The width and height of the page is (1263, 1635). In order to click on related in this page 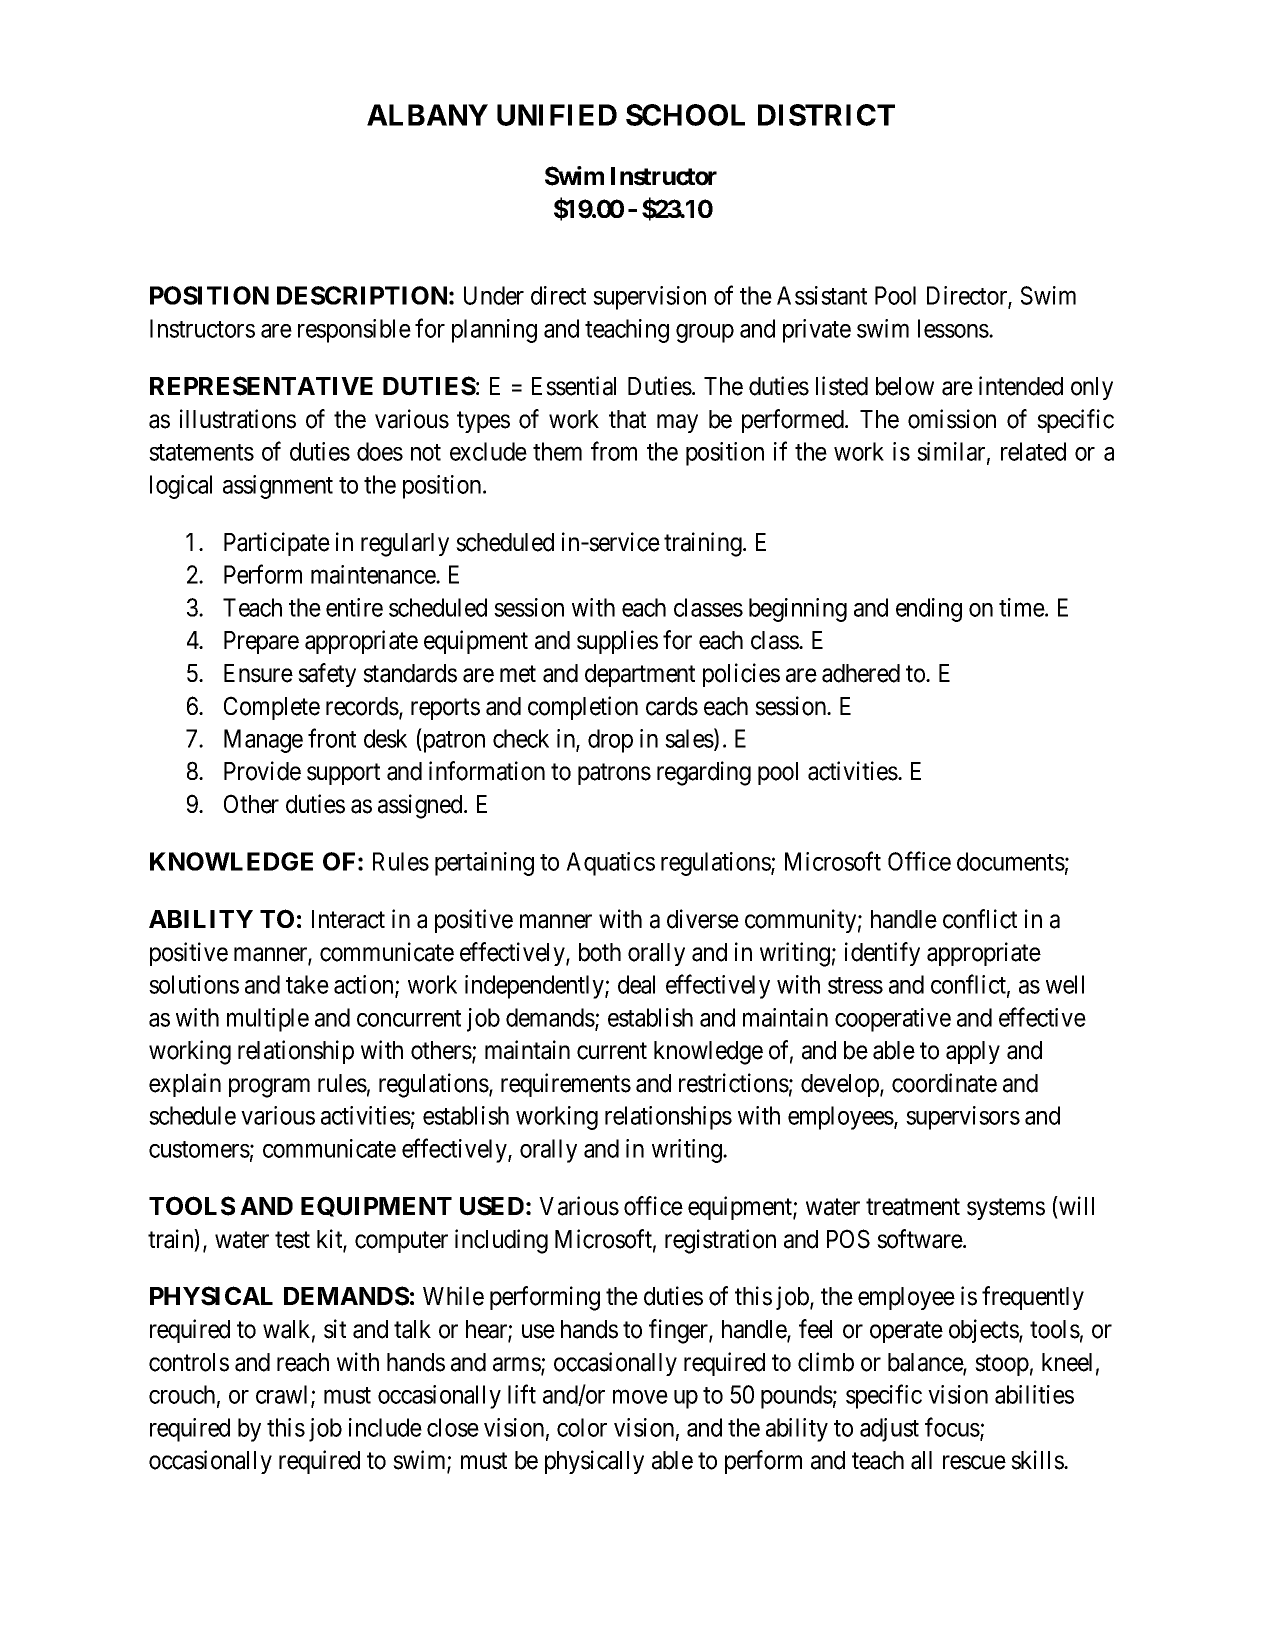, I will do `click(1033, 451)`.
